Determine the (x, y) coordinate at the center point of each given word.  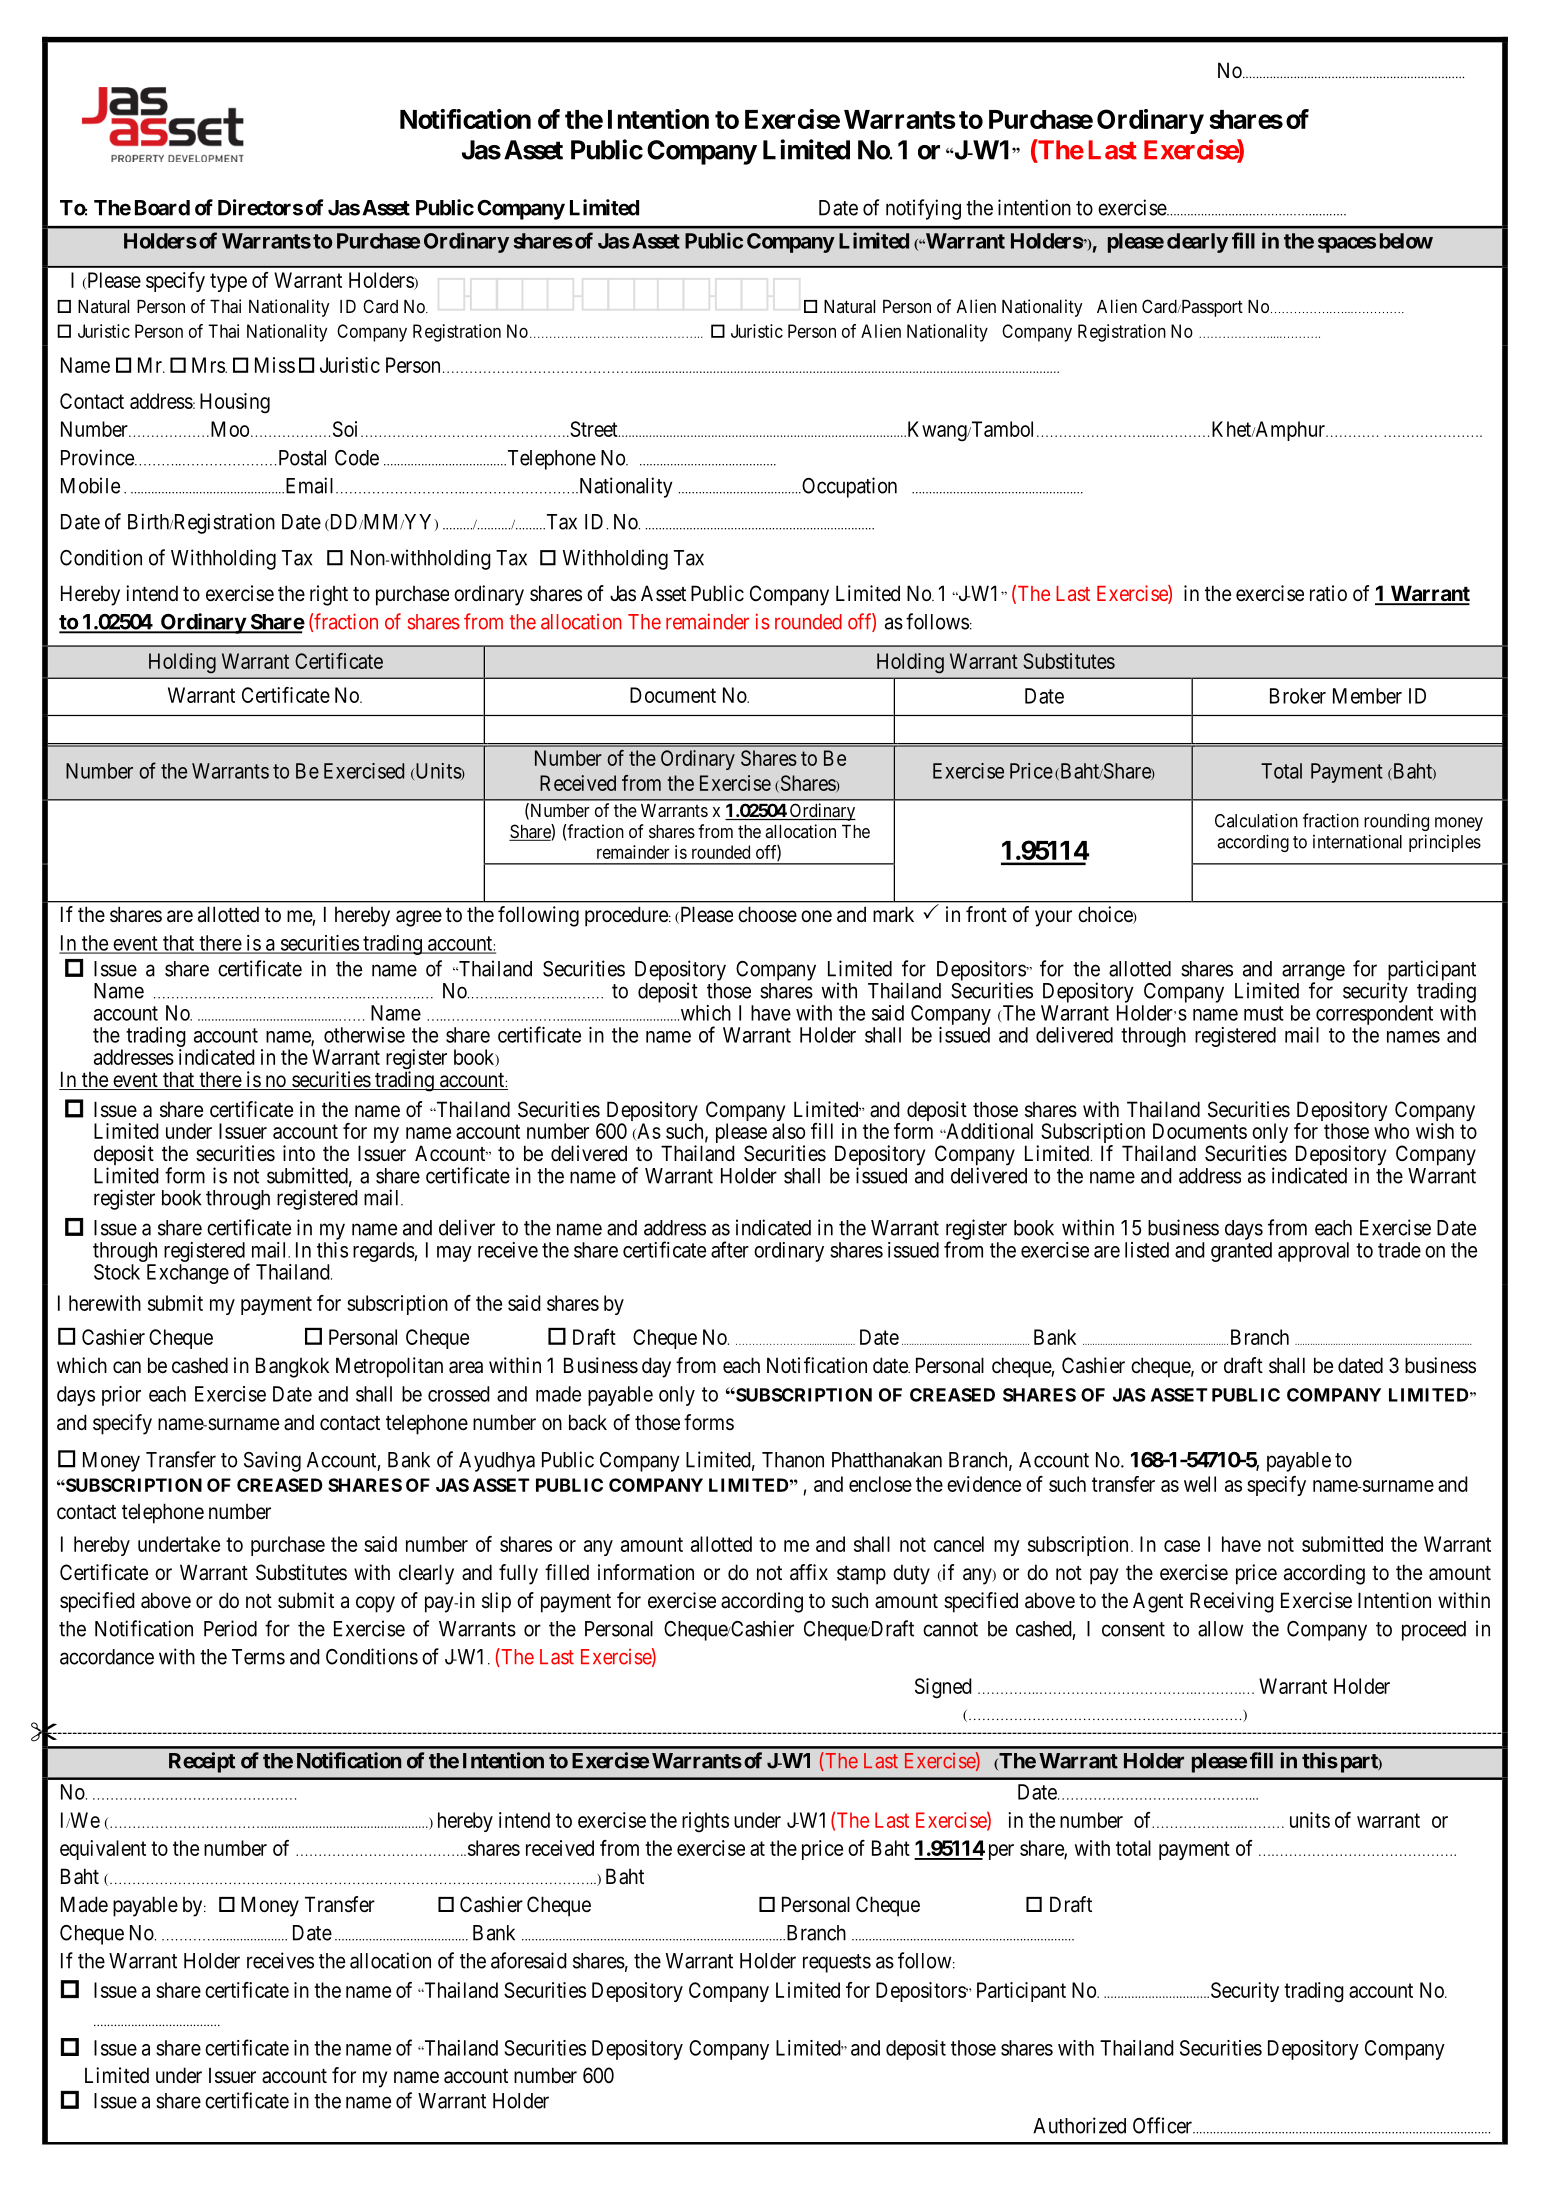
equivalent (103, 1850)
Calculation (1256, 820)
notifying (923, 209)
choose (767, 914)
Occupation (848, 487)
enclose (880, 1484)
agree (419, 918)
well (1200, 1484)
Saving (272, 1461)
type (228, 282)
